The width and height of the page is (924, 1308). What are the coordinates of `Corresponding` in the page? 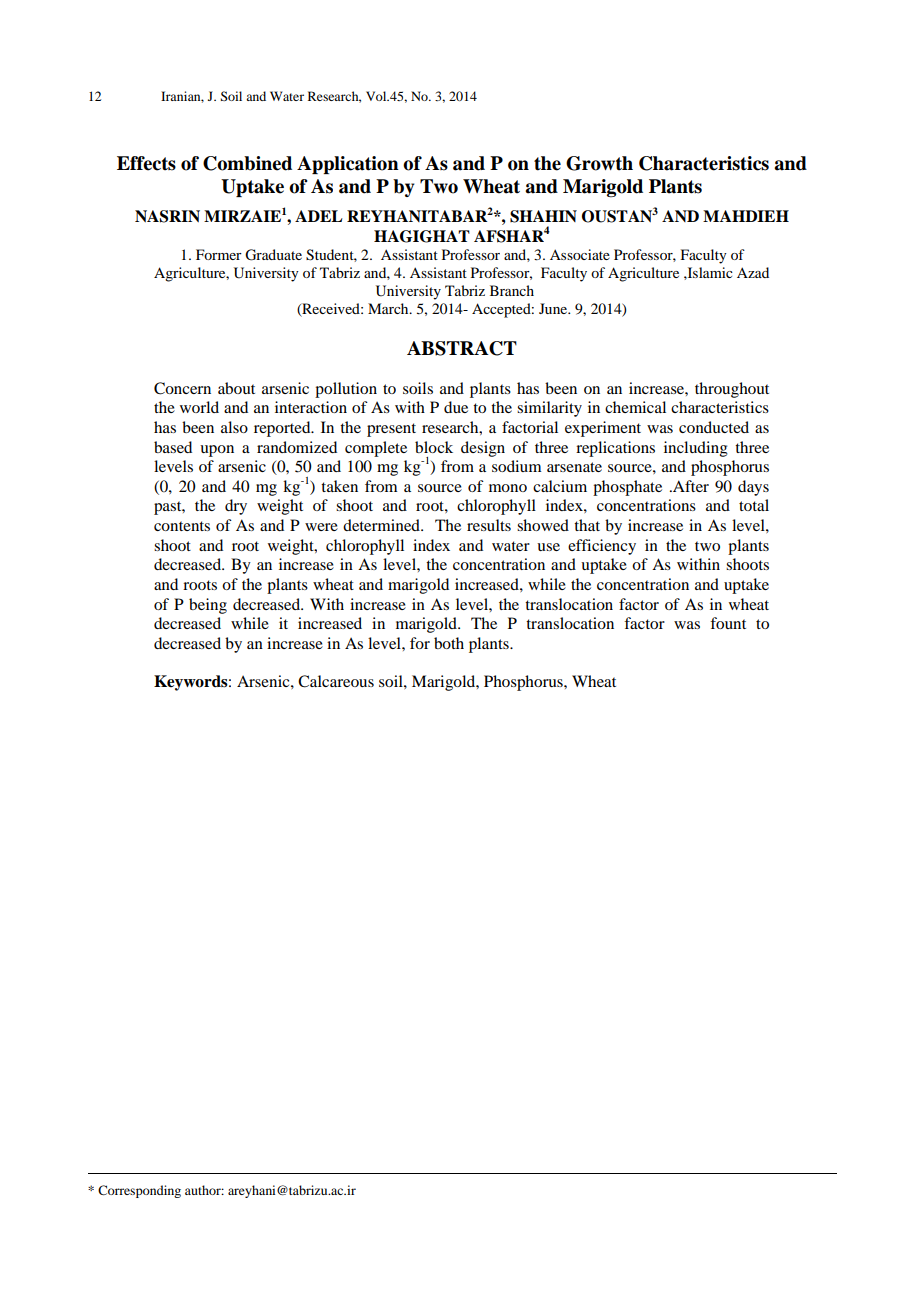 It's located at (139, 1191).
